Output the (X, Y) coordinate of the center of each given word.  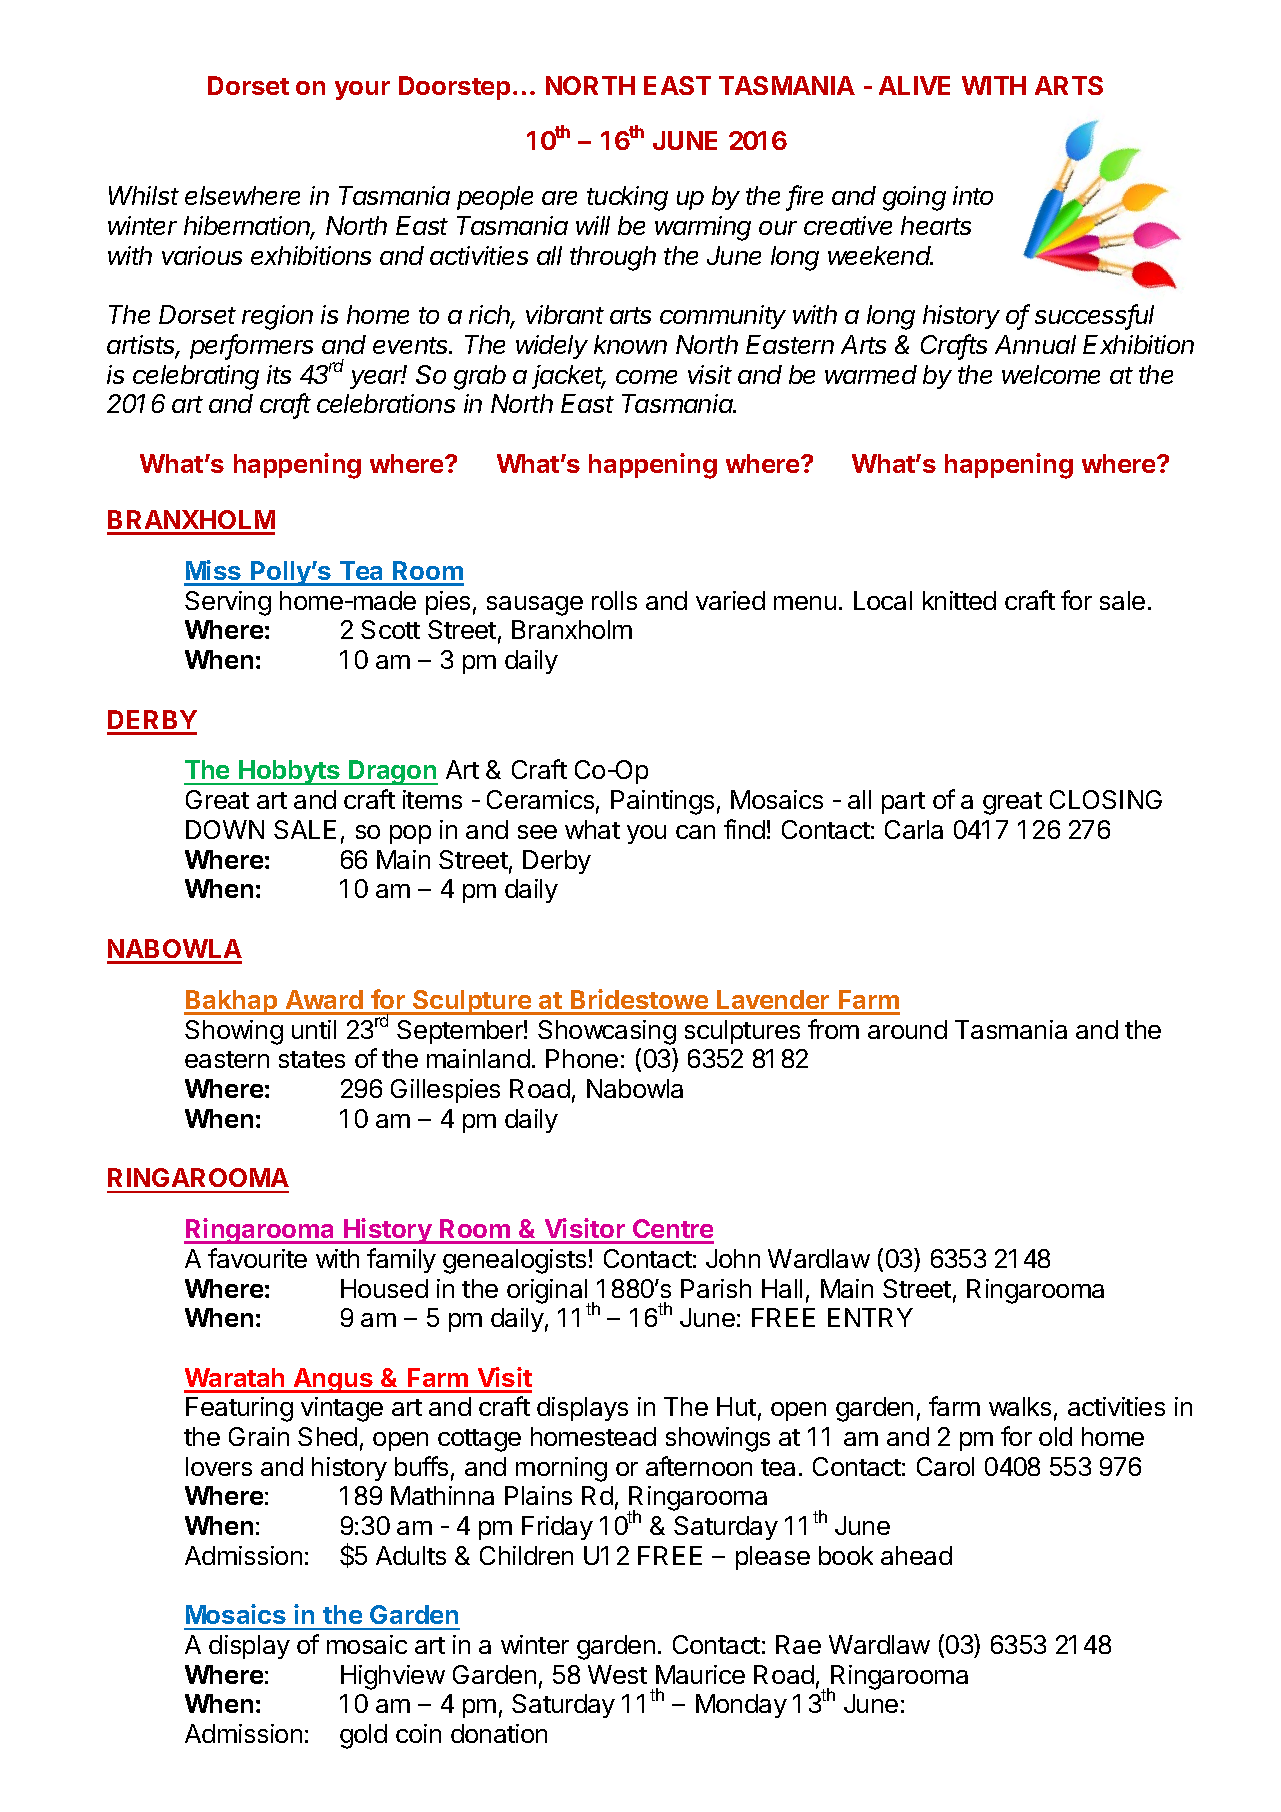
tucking (627, 198)
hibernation (249, 227)
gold (363, 1736)
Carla (914, 829)
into (973, 195)
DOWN (225, 829)
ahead (916, 1555)
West (617, 1674)
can (695, 832)
